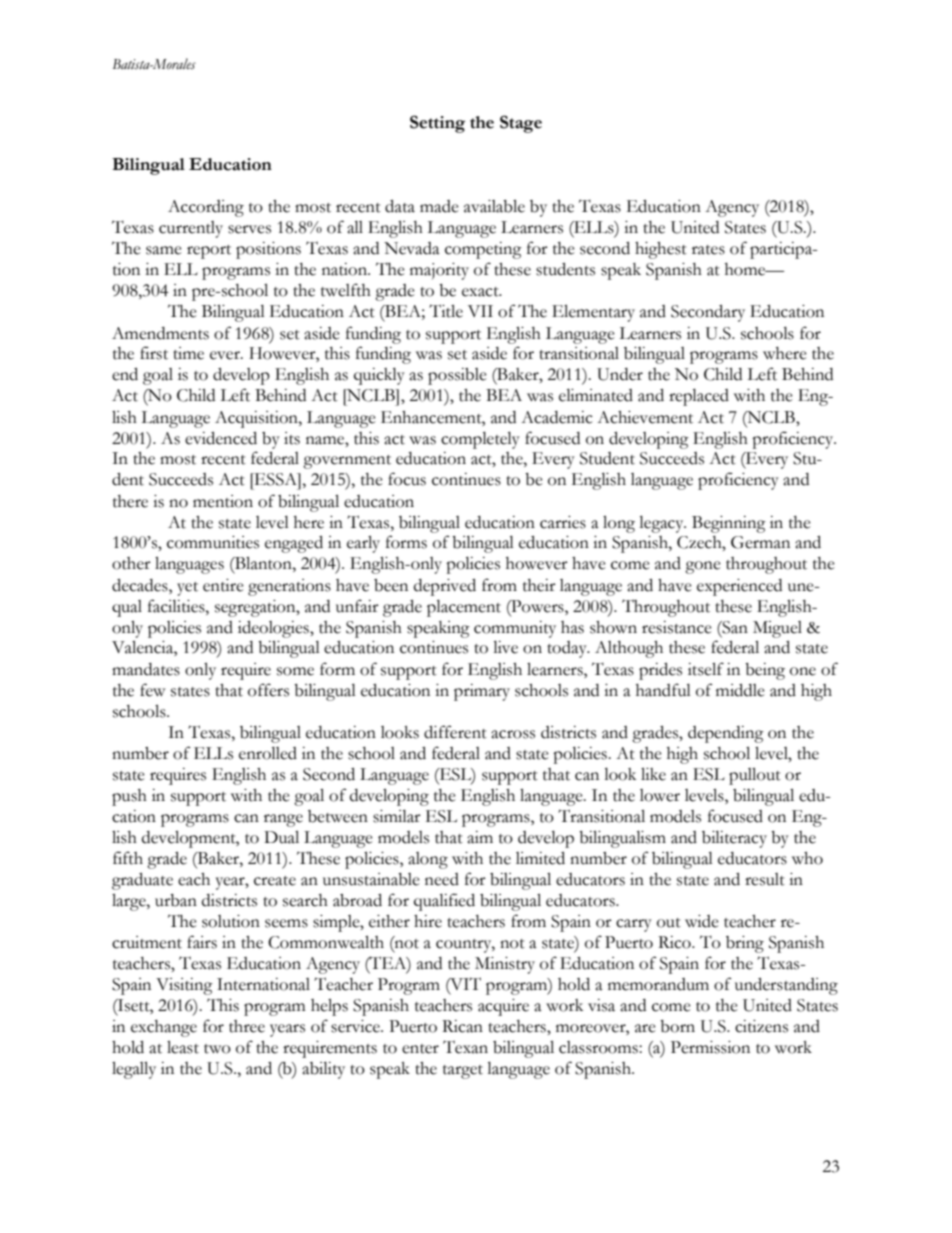 The image size is (952, 1233). I want to click on aim, so click(480, 837).
